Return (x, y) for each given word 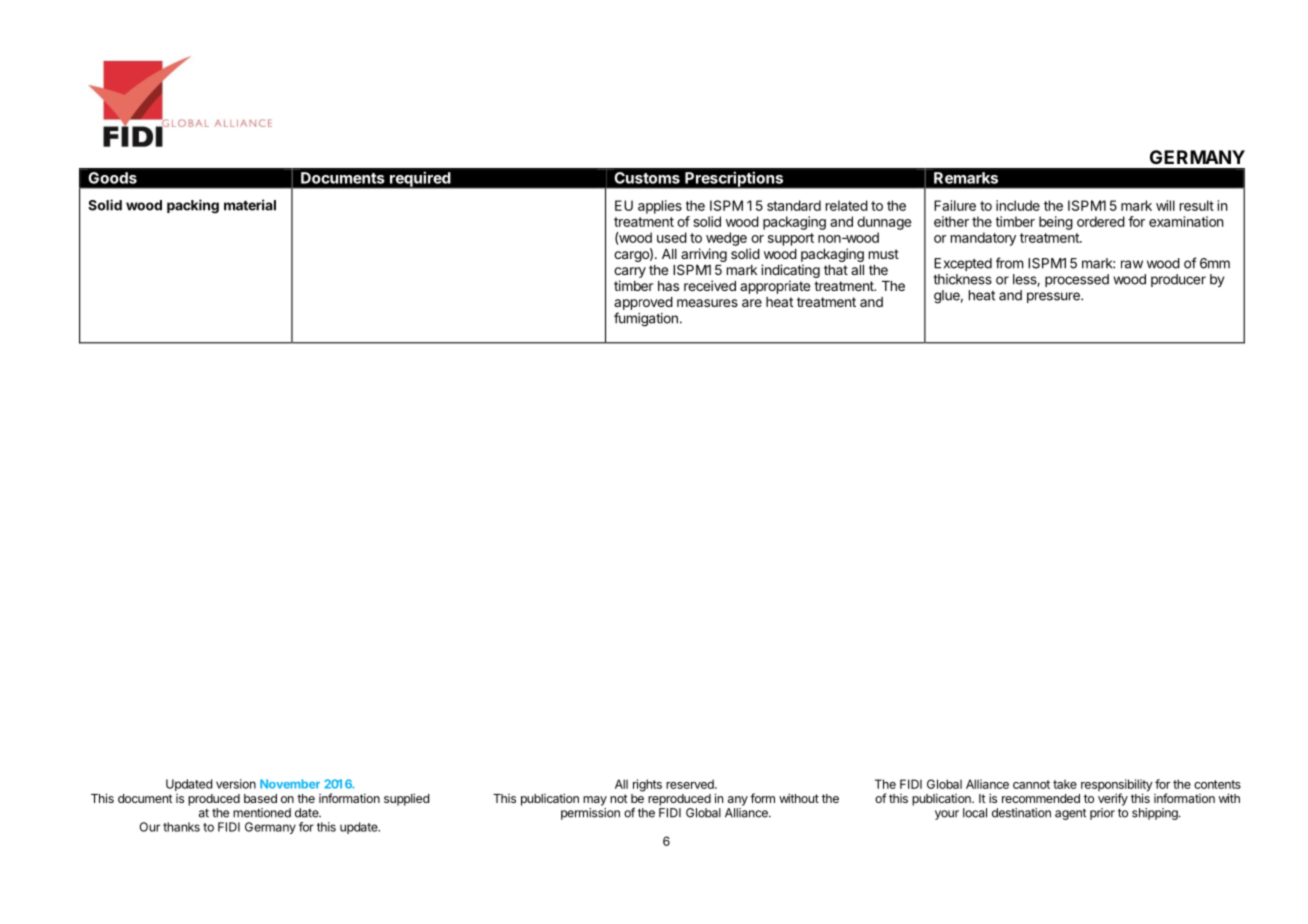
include (1018, 205)
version (236, 784)
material (250, 205)
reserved (691, 784)
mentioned (262, 813)
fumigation (646, 319)
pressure (1054, 297)
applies (660, 207)
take (1065, 784)
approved (643, 303)
